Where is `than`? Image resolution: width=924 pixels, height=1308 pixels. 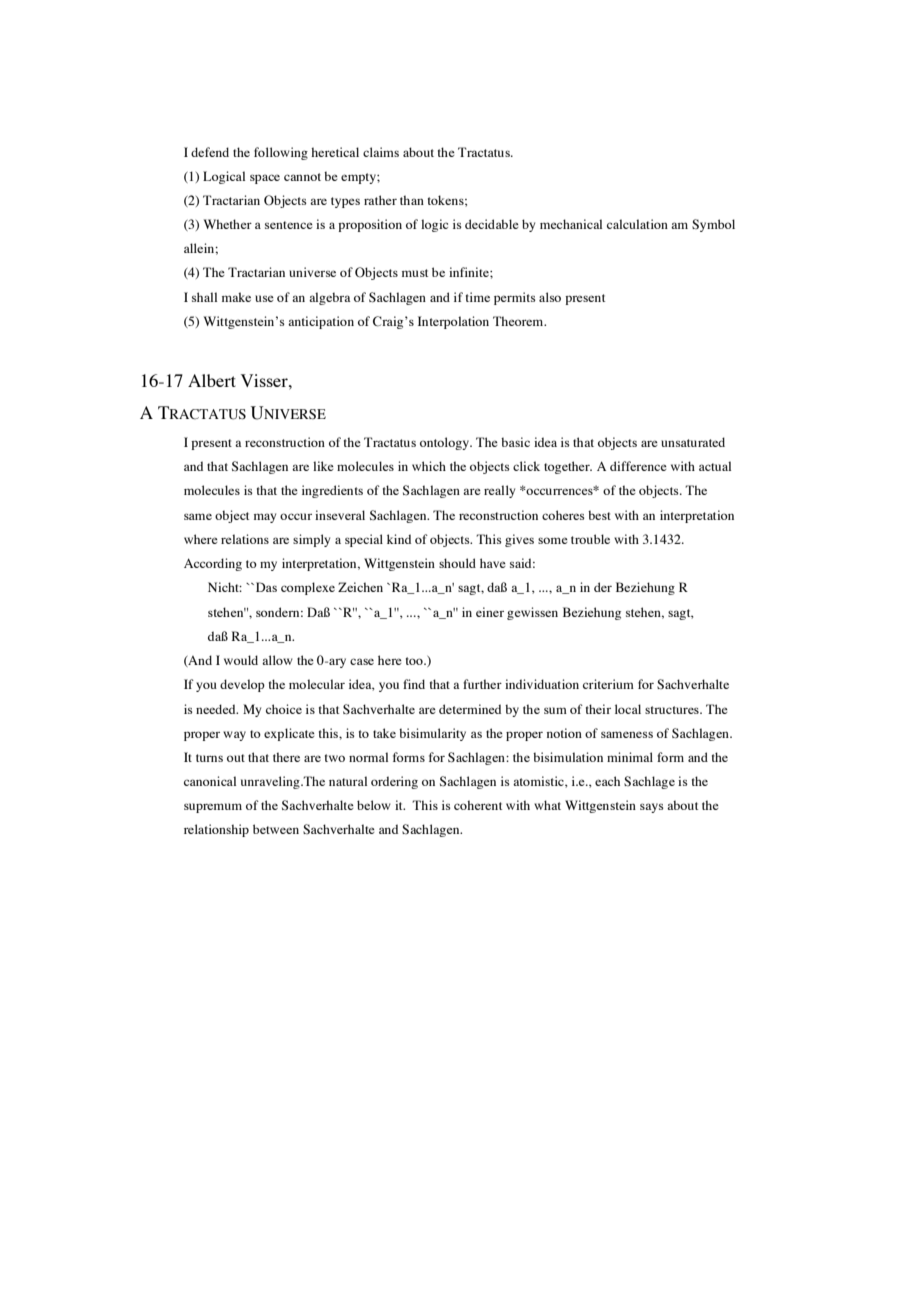
than is located at coordinates (412, 200).
